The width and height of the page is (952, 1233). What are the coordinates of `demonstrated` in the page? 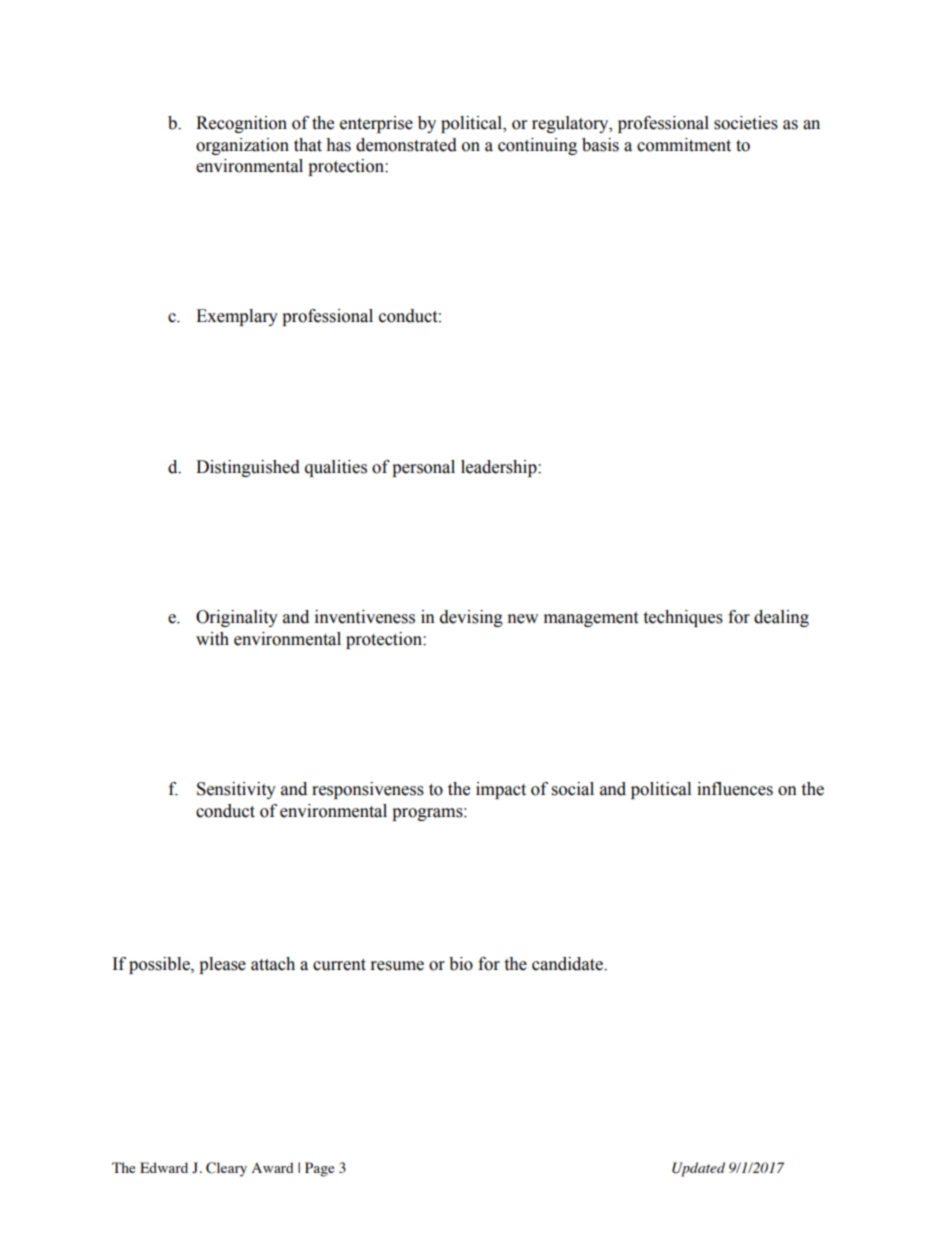 It's located at (406, 145).
